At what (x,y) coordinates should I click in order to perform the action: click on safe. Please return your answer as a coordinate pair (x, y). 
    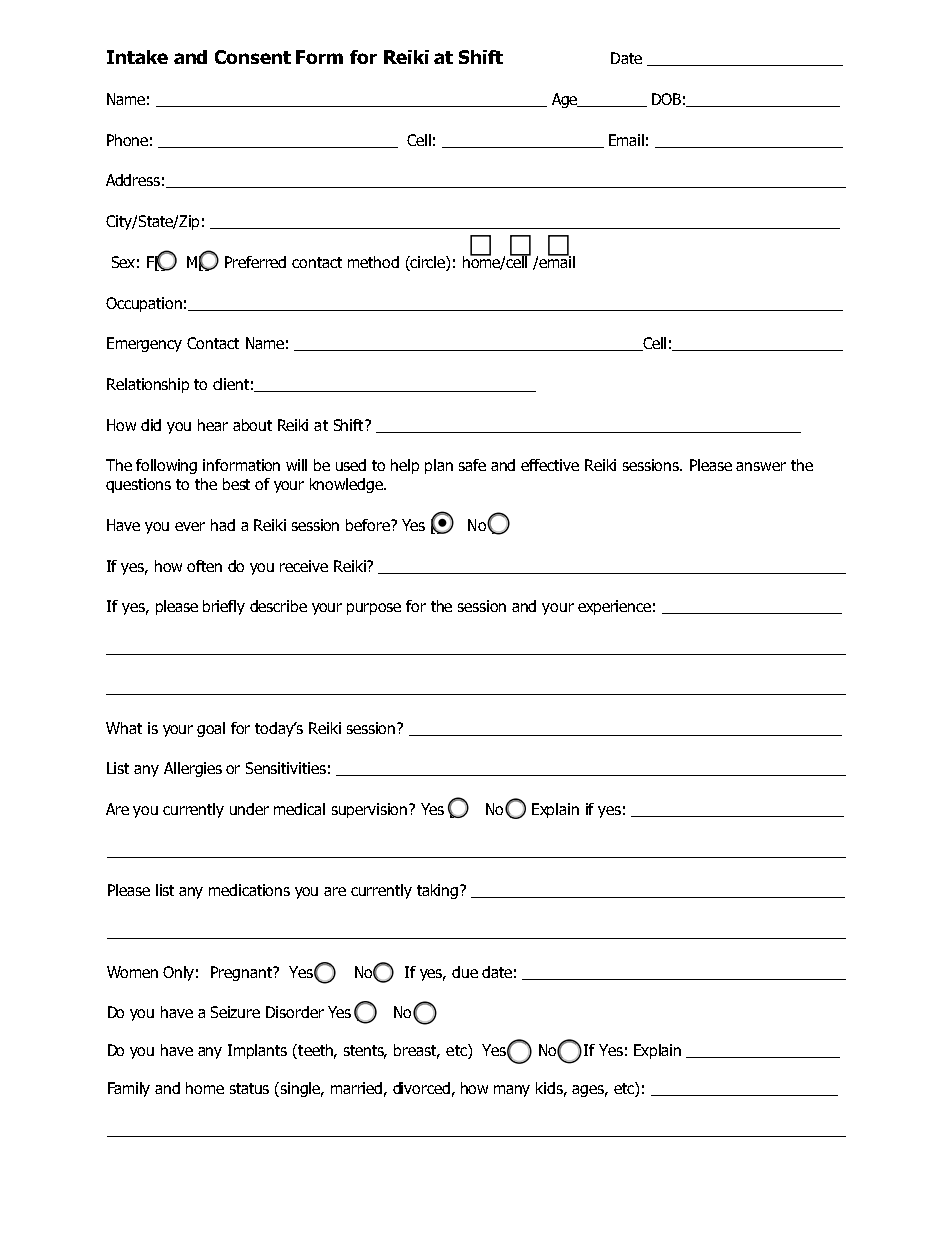
    Looking at the image, I should click on (472, 465).
